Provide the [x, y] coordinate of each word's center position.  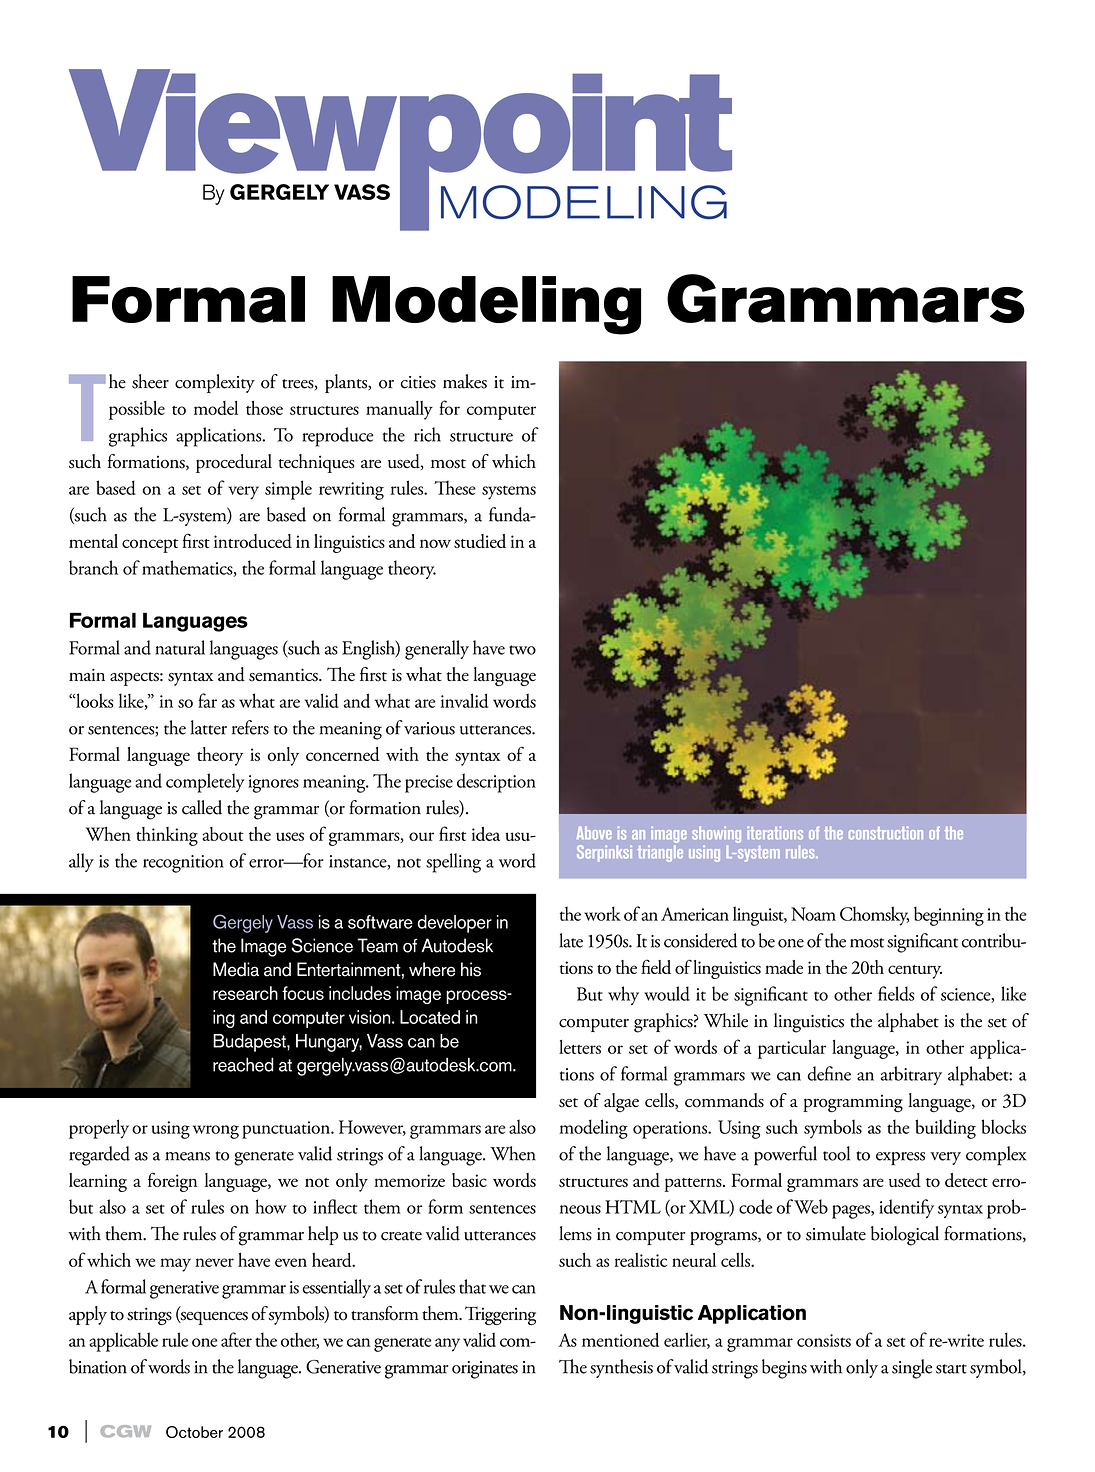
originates [485, 1370]
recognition [183, 864]
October [194, 1432]
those [264, 408]
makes [465, 381]
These [455, 487]
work [602, 913]
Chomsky [874, 916]
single [912, 1369]
